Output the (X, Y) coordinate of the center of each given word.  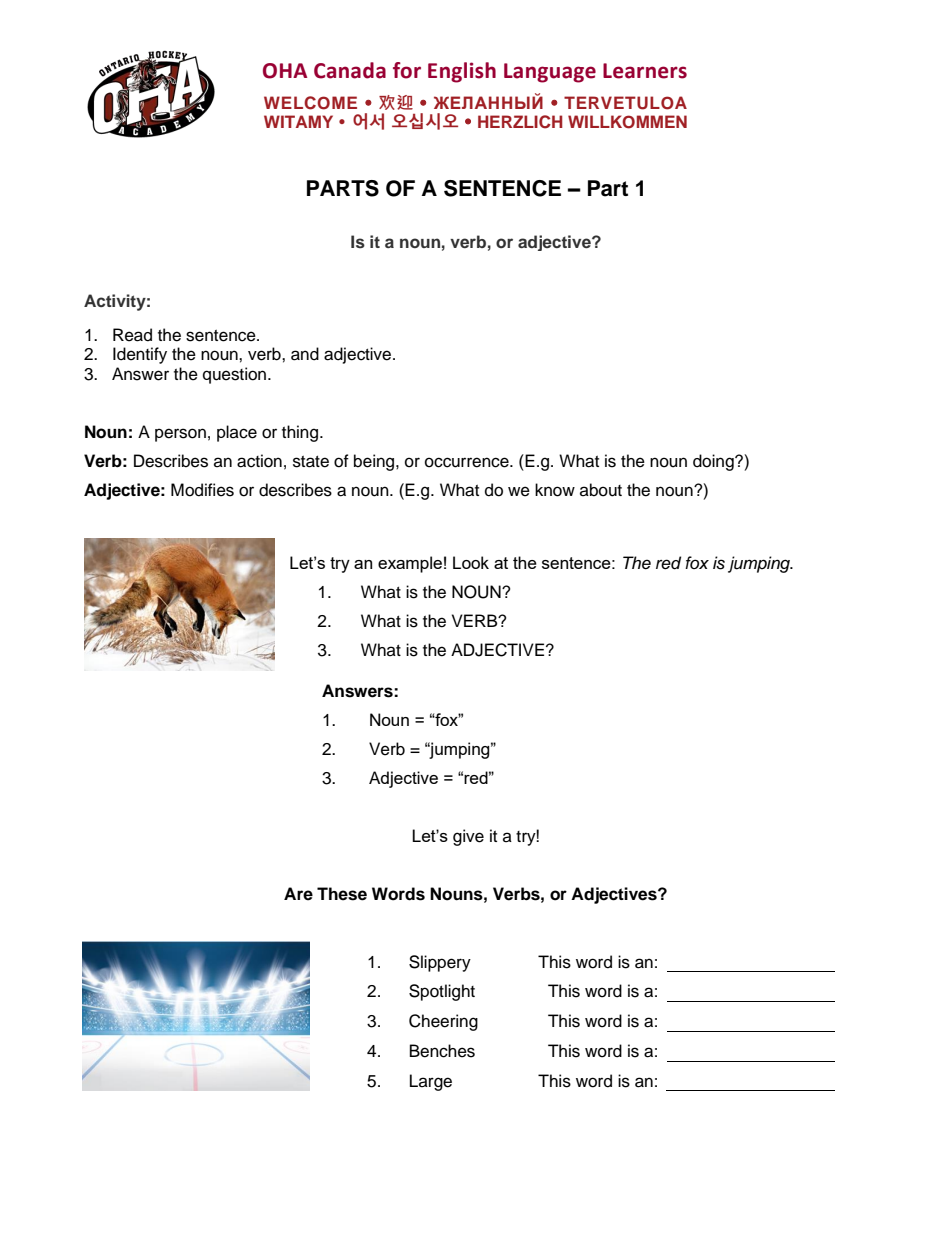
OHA (285, 71)
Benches (442, 1051)
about (601, 490)
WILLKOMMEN (627, 122)
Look (471, 562)
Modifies (202, 490)
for (407, 70)
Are (298, 894)
